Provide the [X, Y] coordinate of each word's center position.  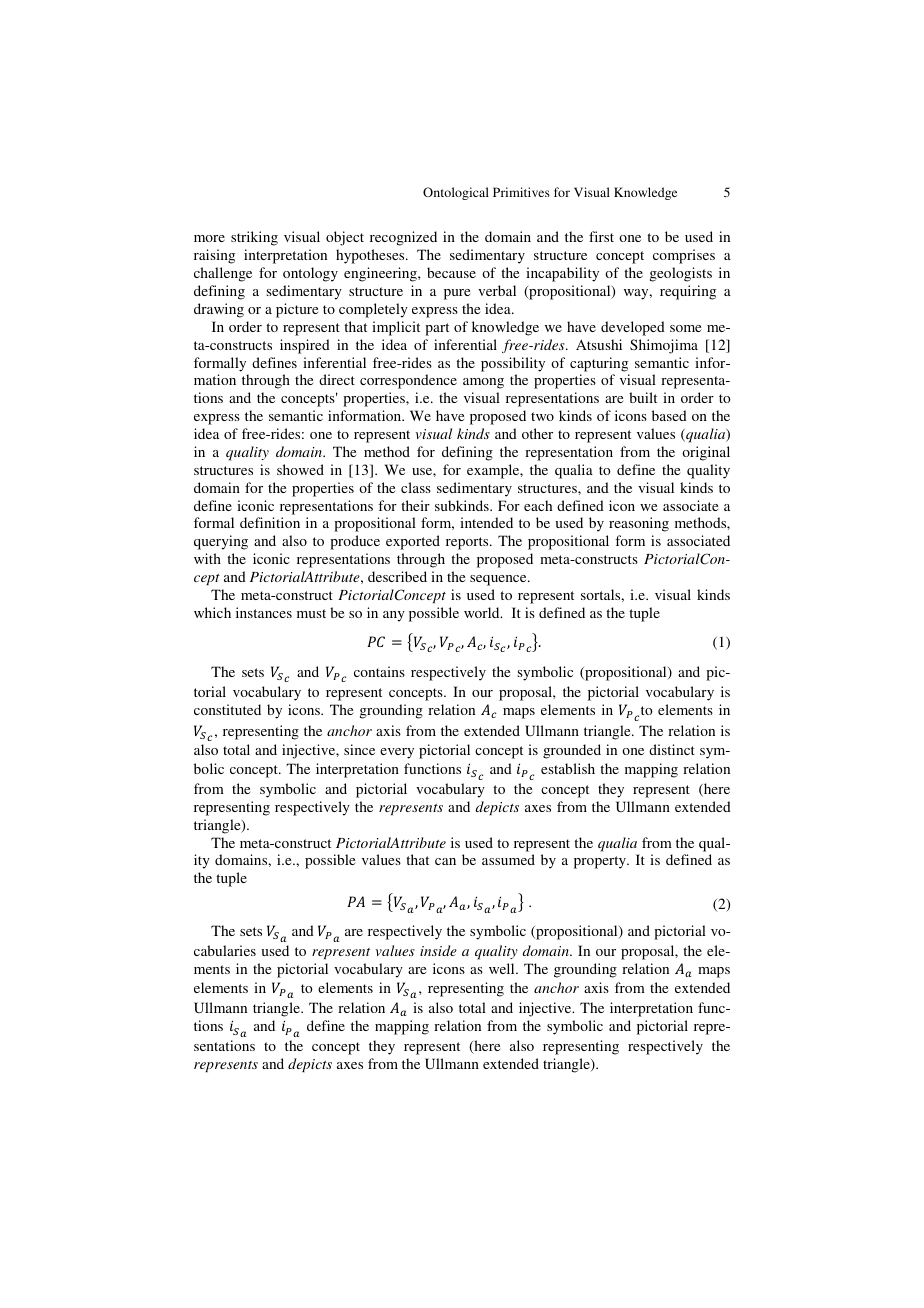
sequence [499, 580]
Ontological [456, 193]
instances [264, 612]
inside [438, 950]
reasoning [639, 524]
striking [254, 238]
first [601, 236]
